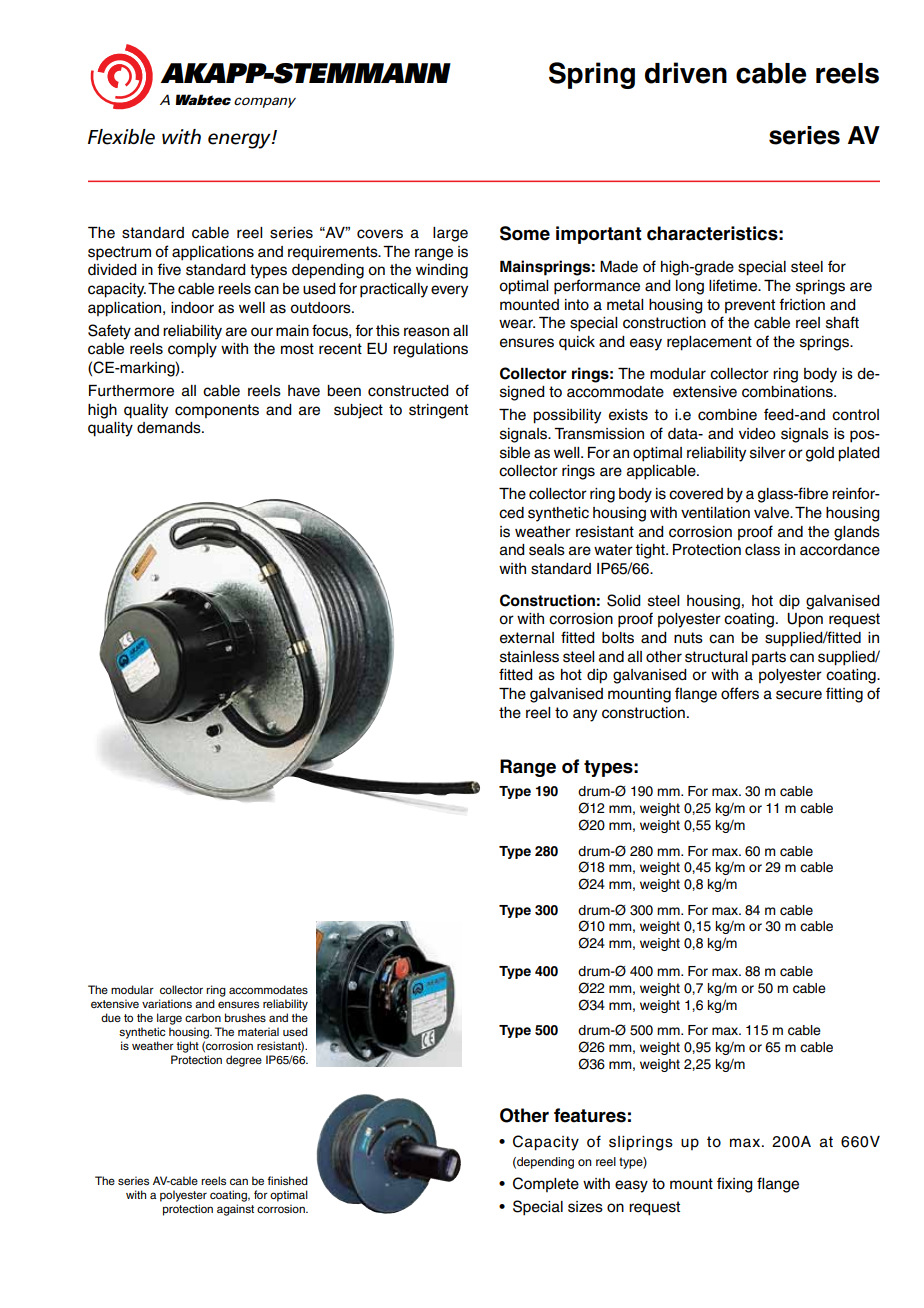  I want to click on against, so click(235, 1210).
